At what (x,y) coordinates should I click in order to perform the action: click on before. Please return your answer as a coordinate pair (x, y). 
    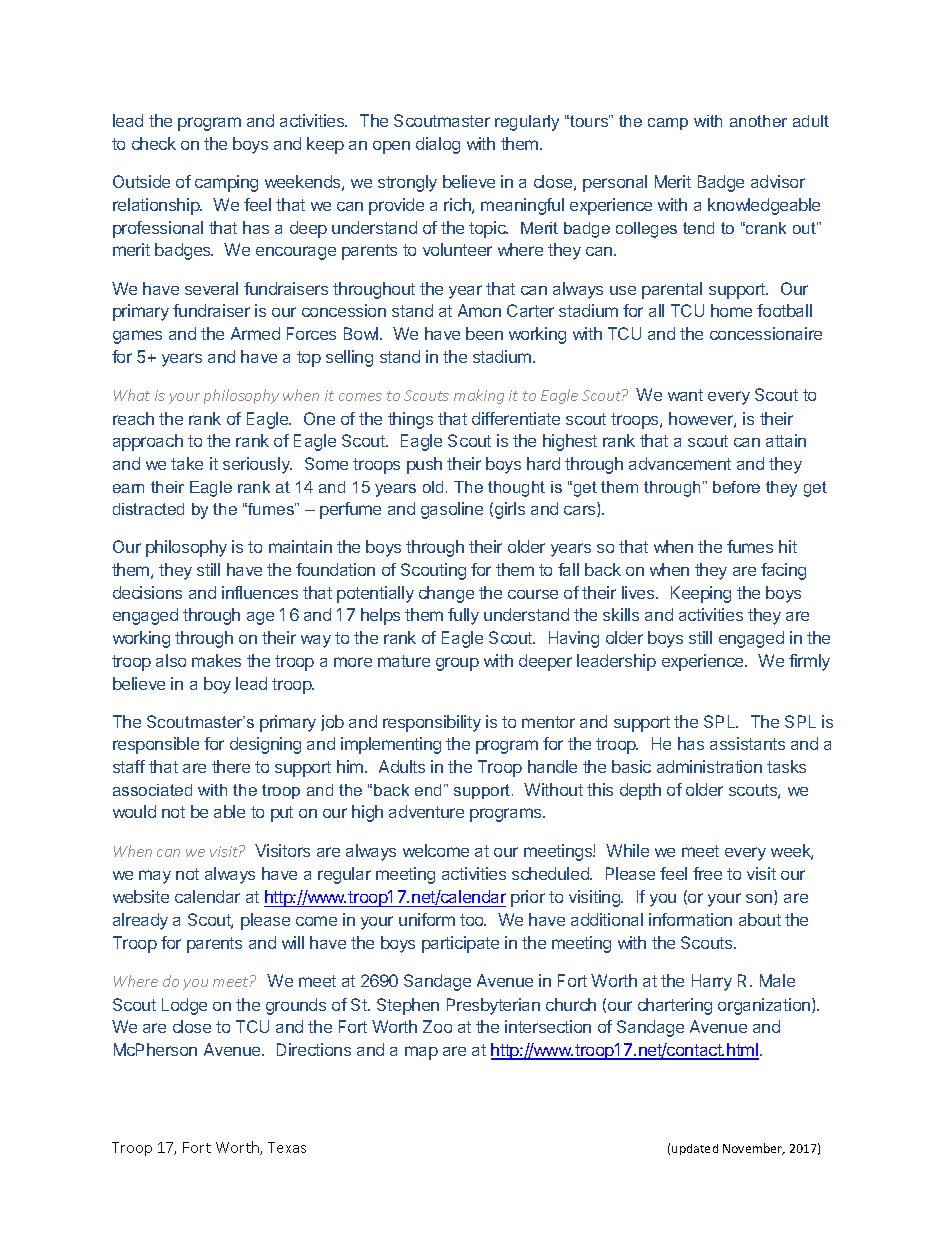
    Looking at the image, I should click on (736, 487).
